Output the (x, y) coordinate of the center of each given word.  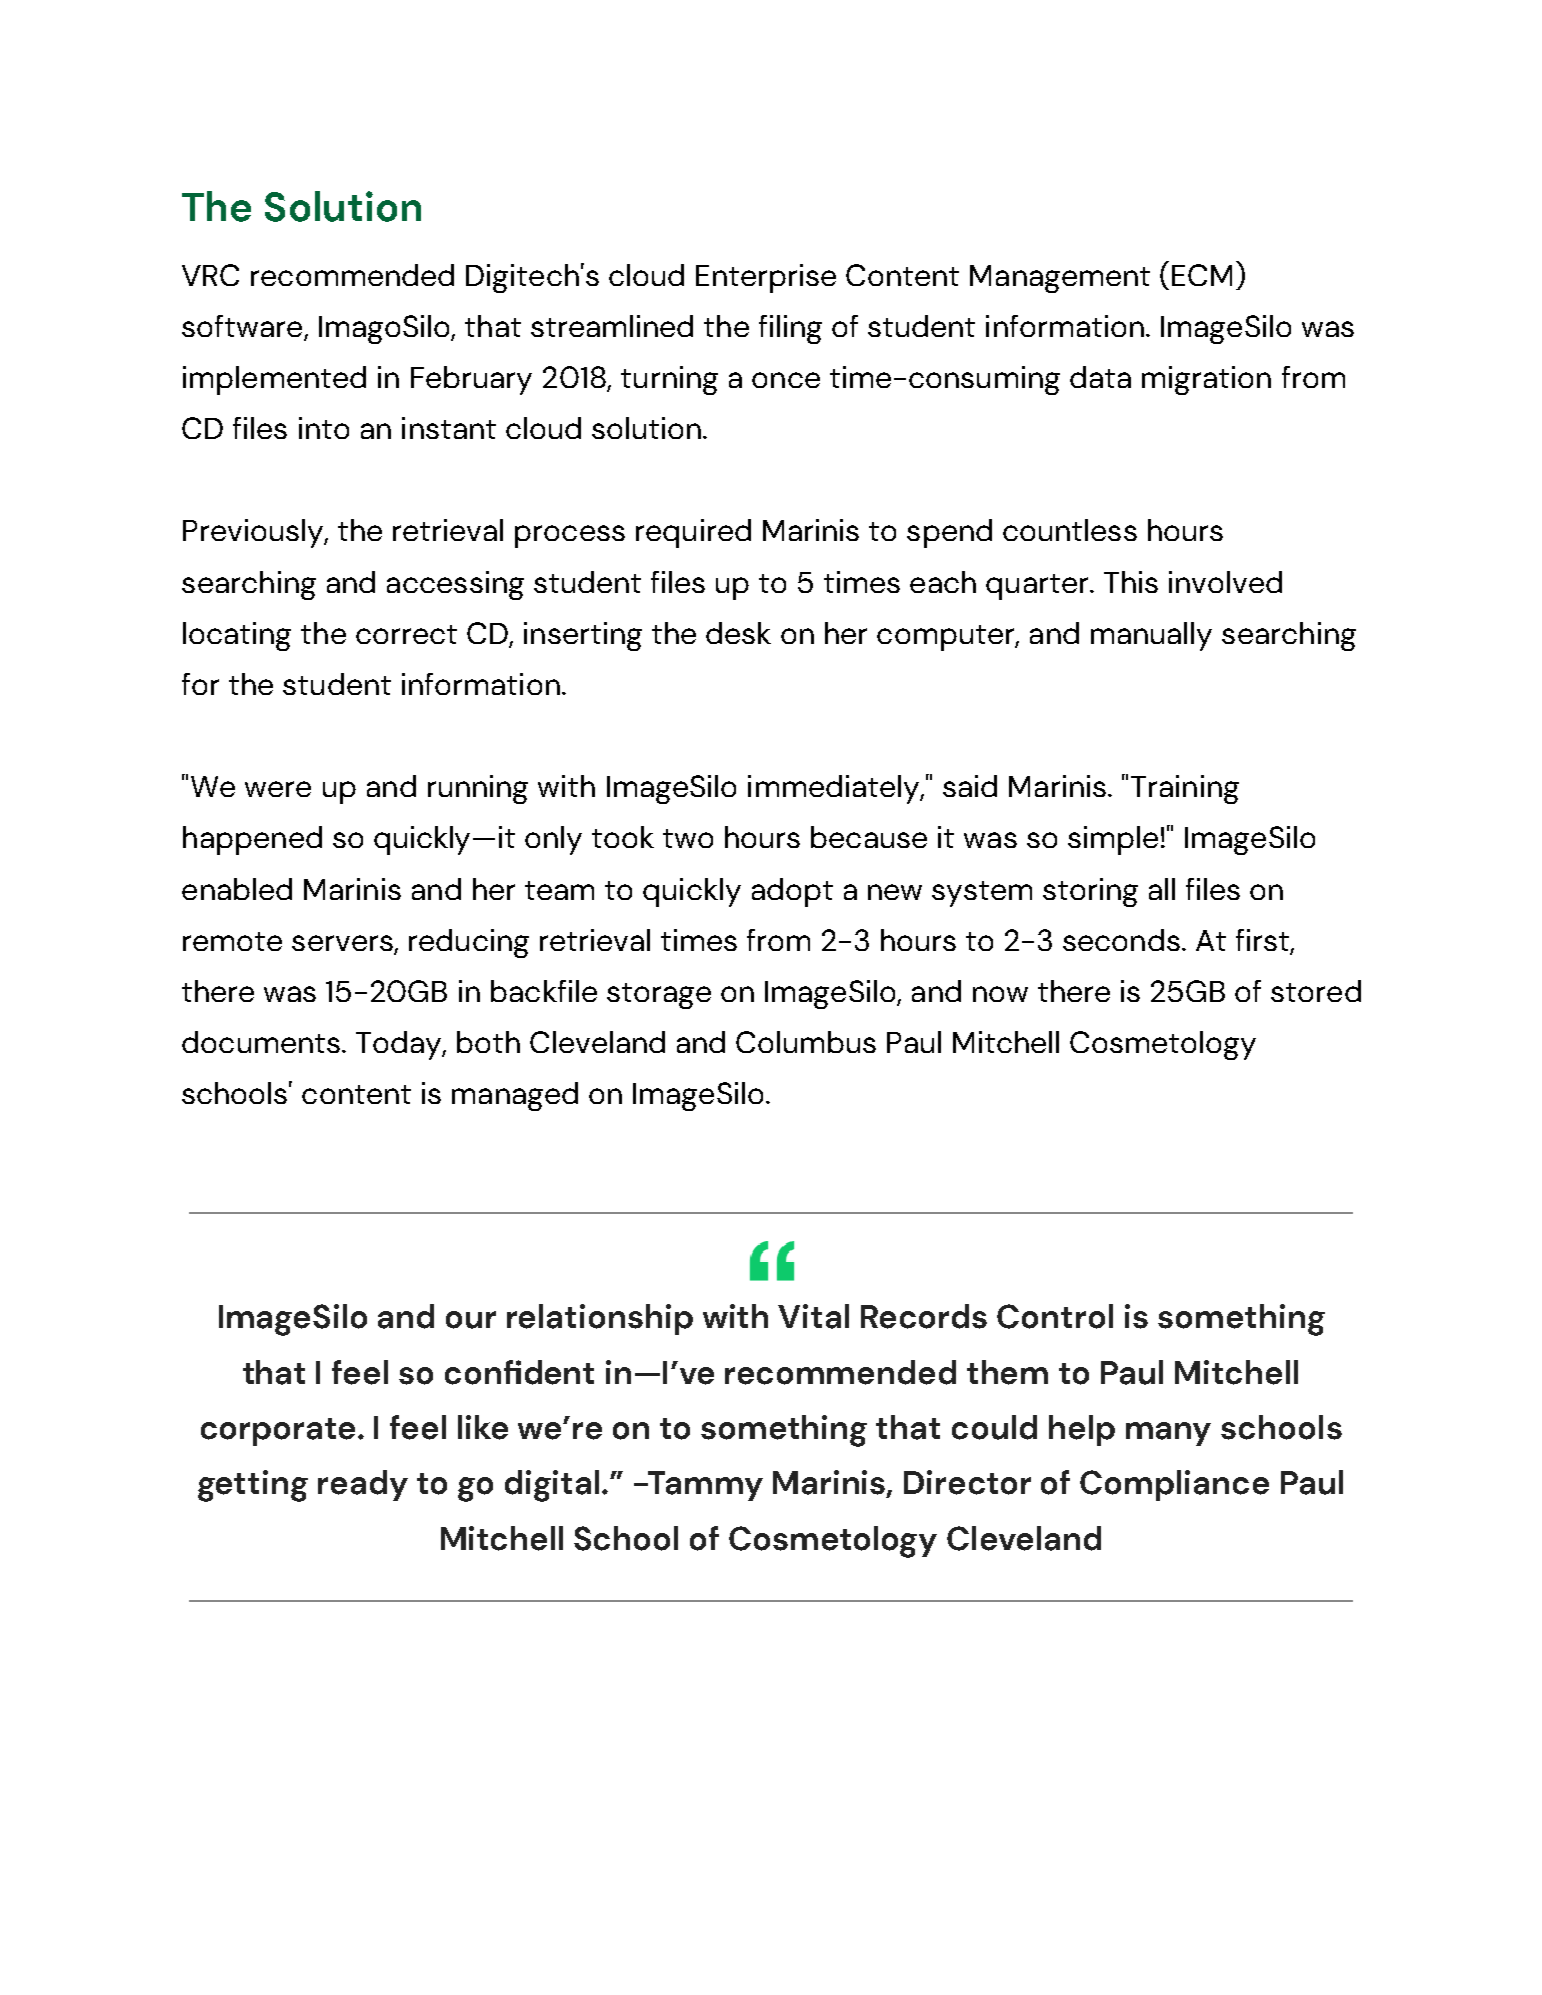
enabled (237, 889)
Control (1055, 1316)
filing (790, 329)
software (243, 327)
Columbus (806, 1042)
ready (363, 1485)
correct (406, 634)
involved (1225, 582)
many (1168, 1434)
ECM (1202, 275)
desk (738, 633)
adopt (792, 892)
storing (1090, 892)
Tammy (705, 1486)
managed (515, 1096)
